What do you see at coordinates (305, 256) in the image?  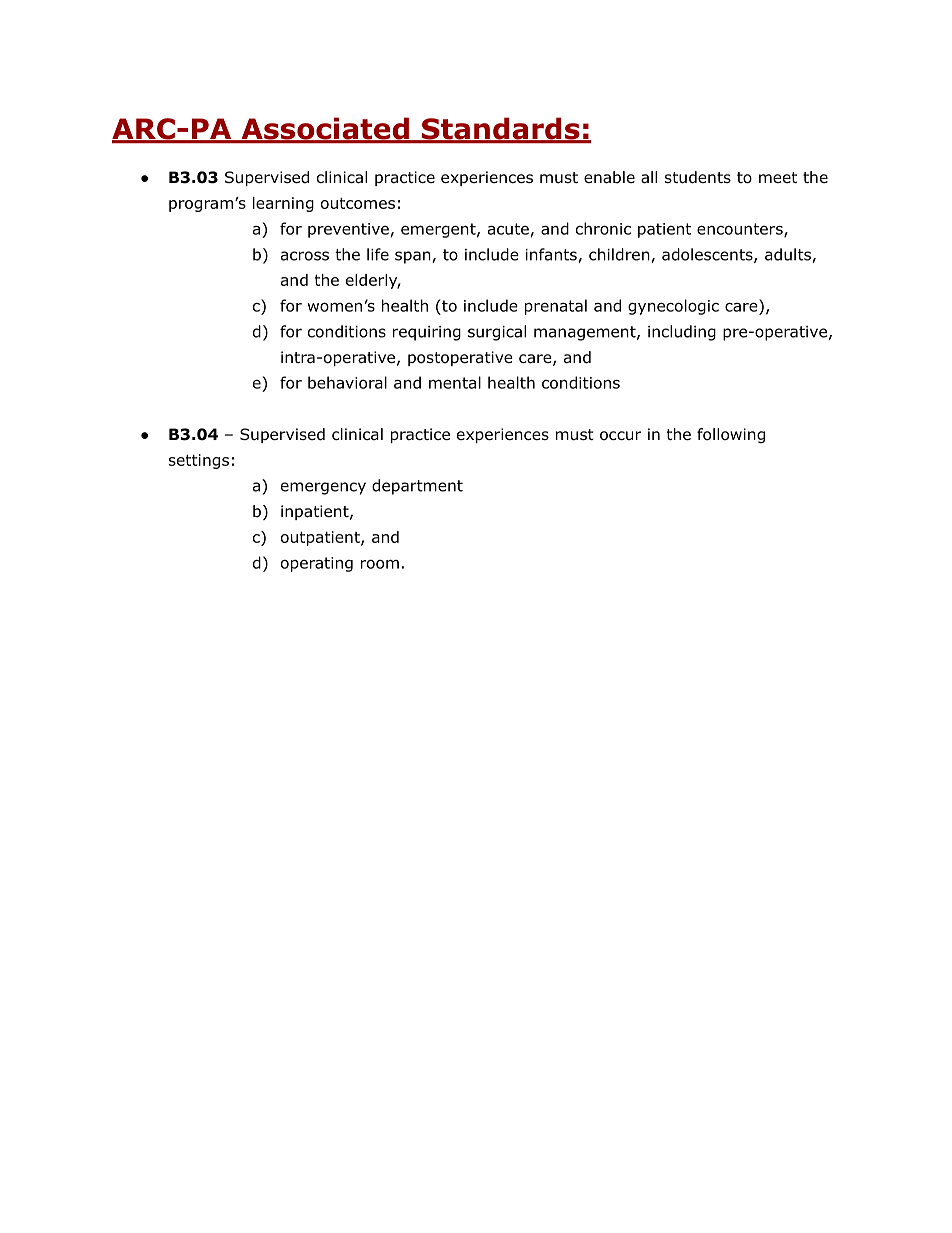 I see `across` at bounding box center [305, 256].
